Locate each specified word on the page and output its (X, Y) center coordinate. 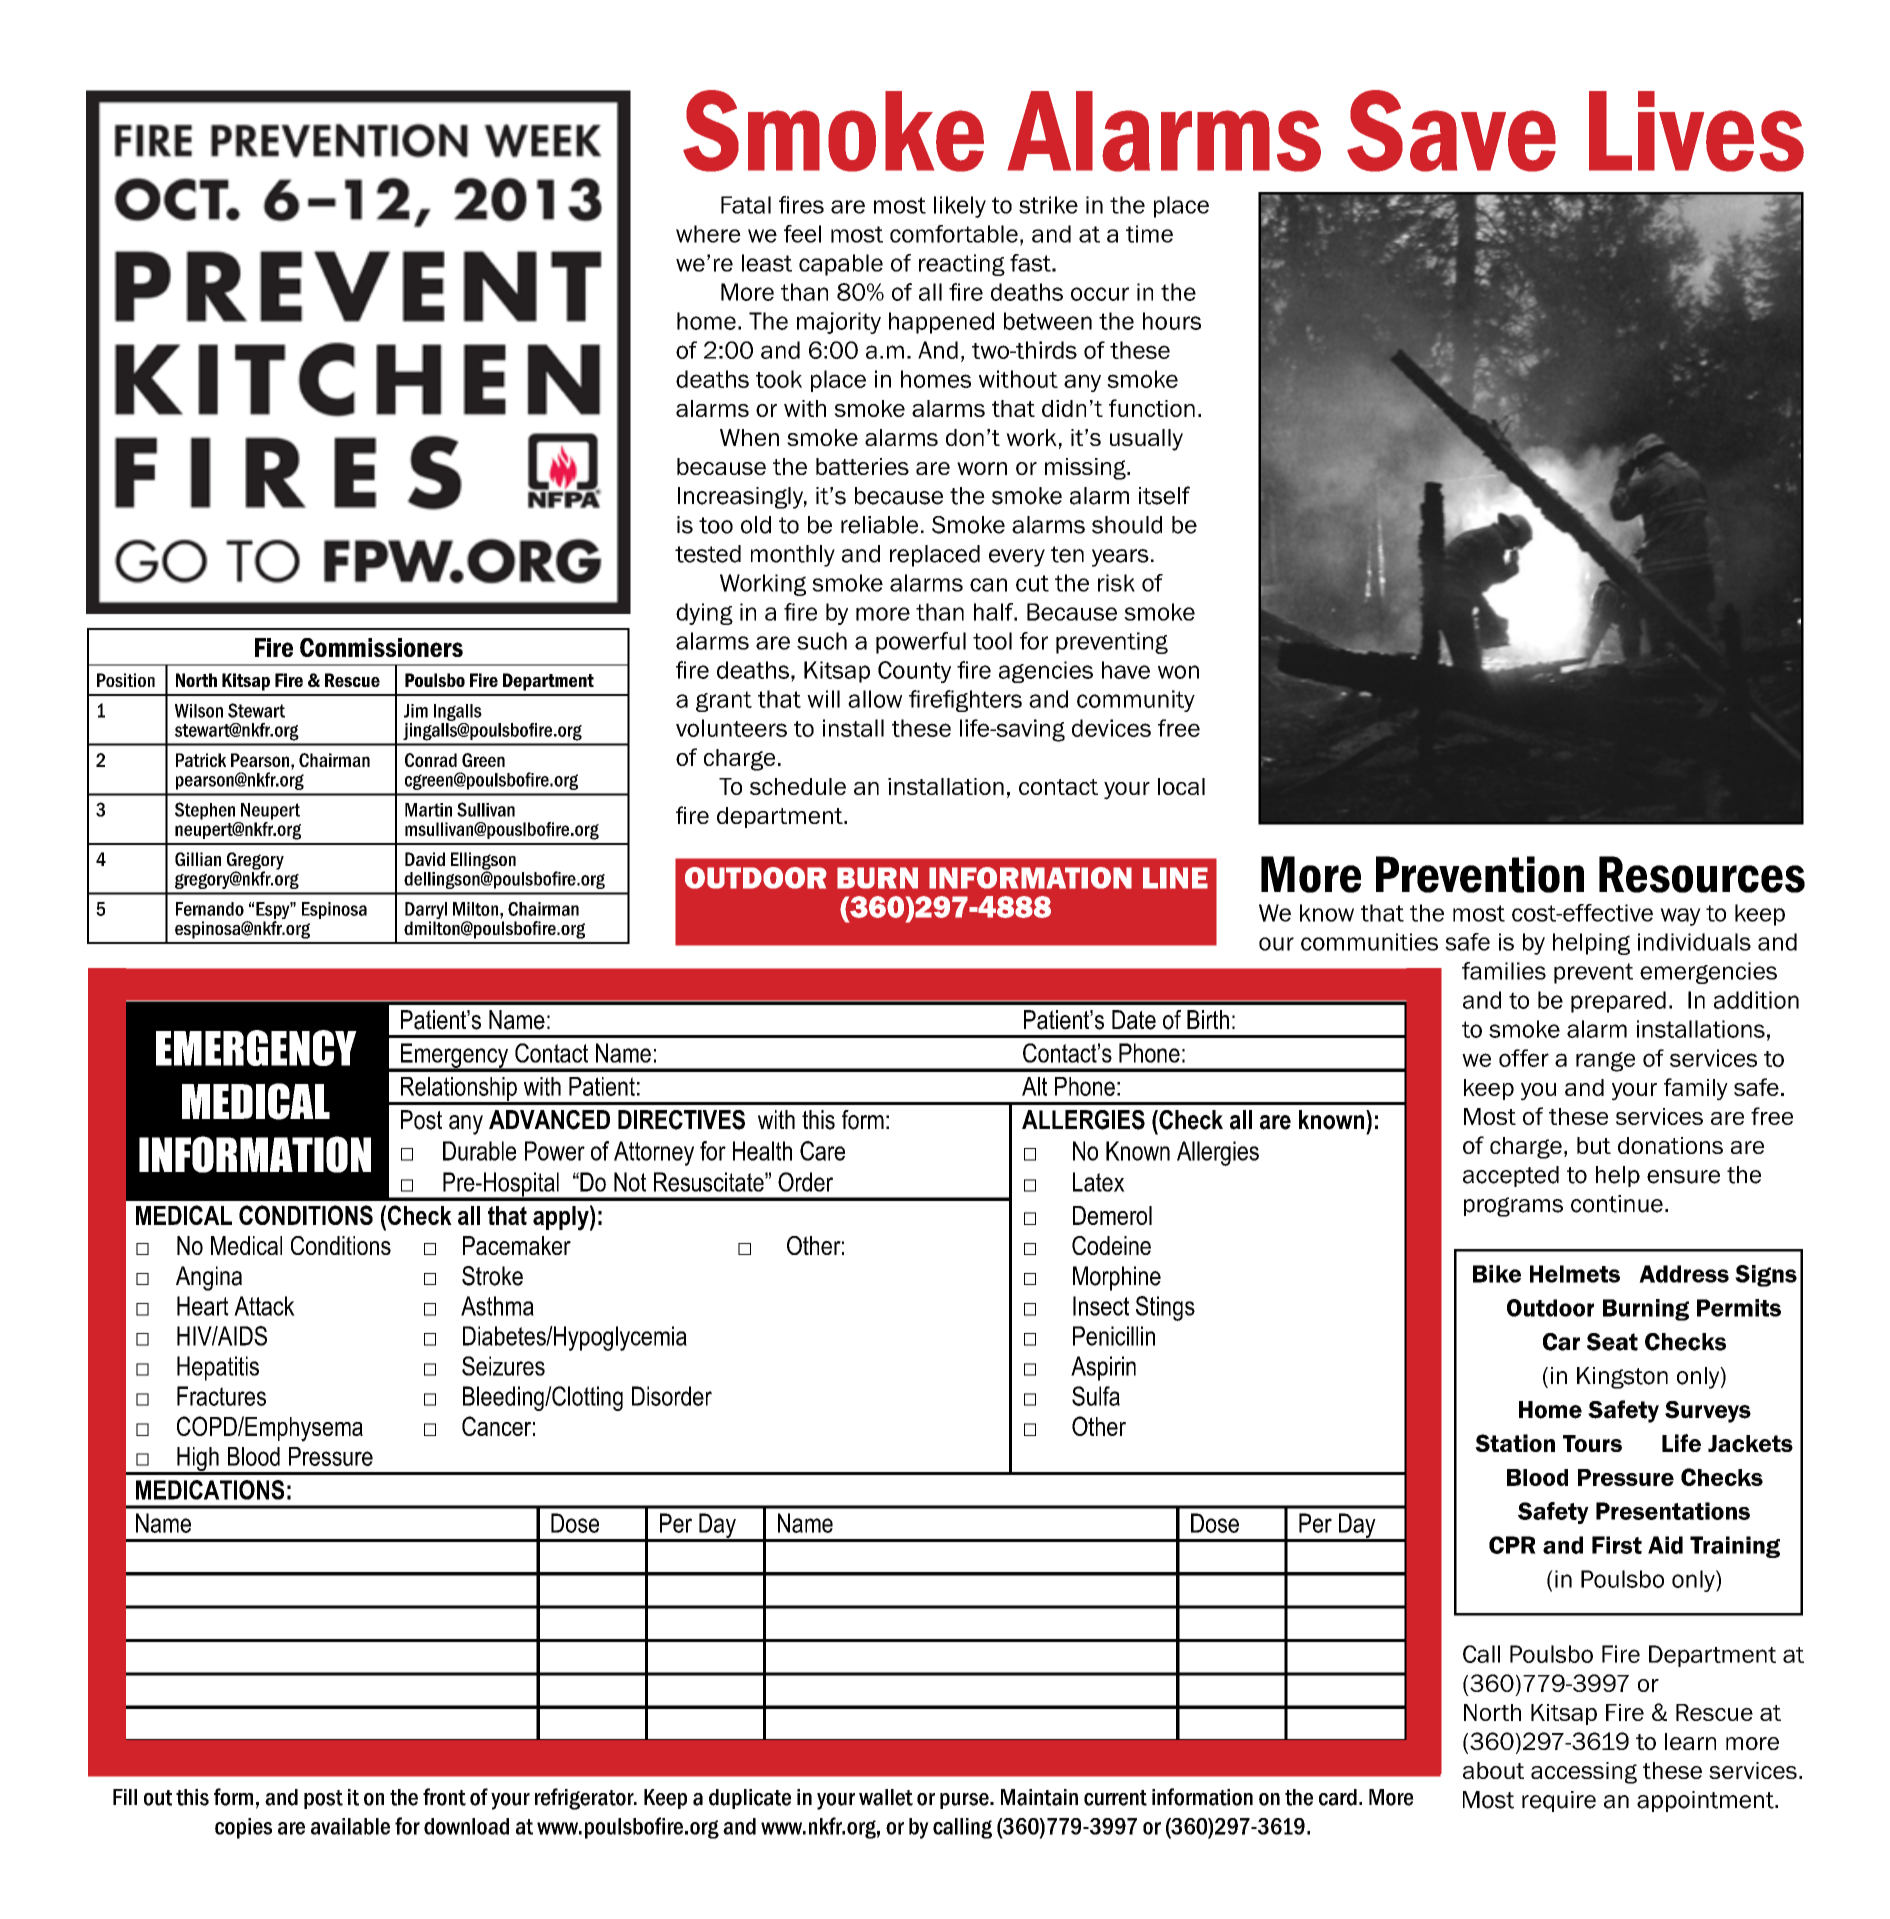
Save (1451, 131)
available (350, 1826)
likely (960, 207)
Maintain (1039, 1797)
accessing (1584, 1773)
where (708, 234)
